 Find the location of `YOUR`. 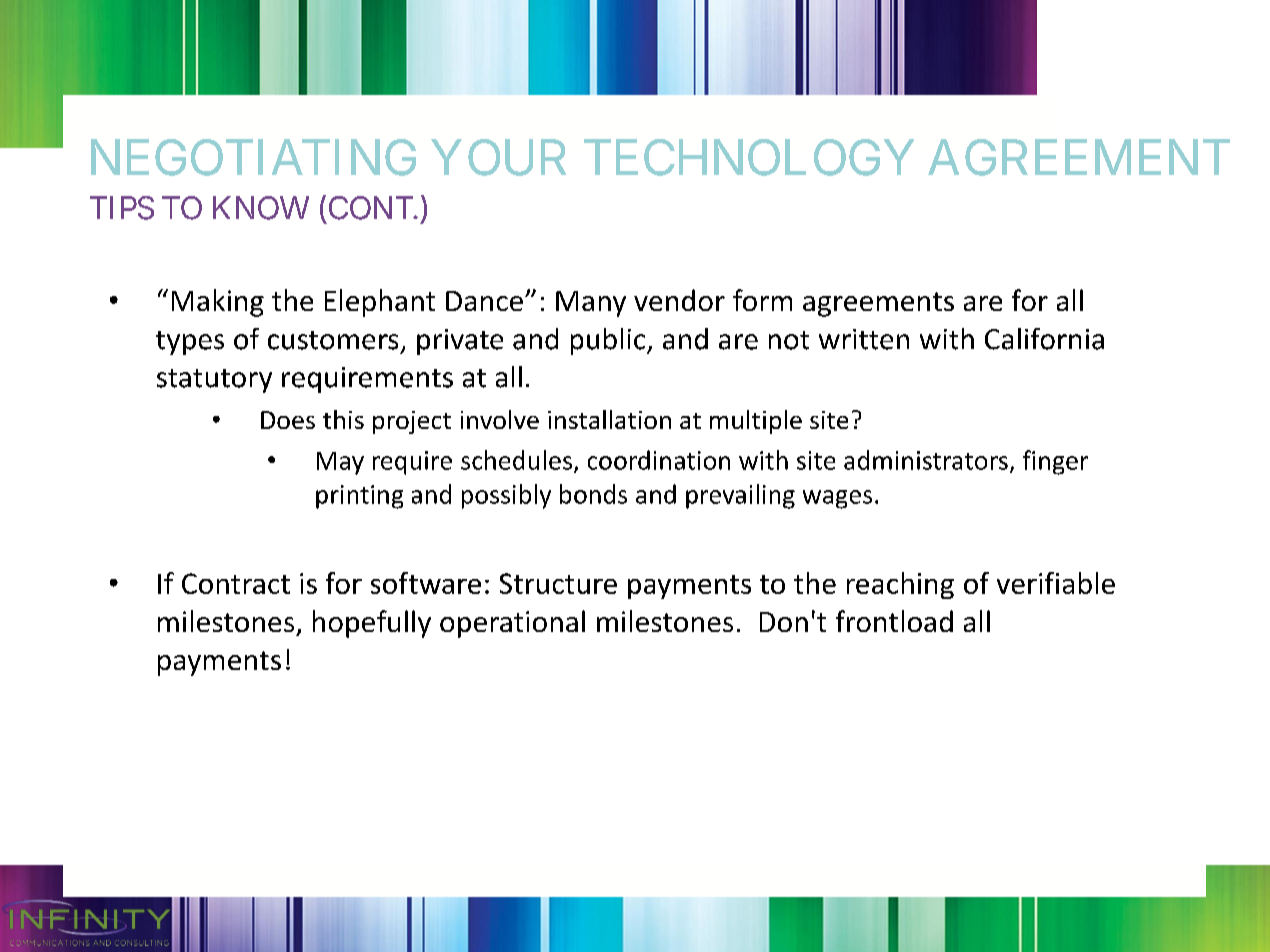

YOUR is located at coordinates (498, 157).
